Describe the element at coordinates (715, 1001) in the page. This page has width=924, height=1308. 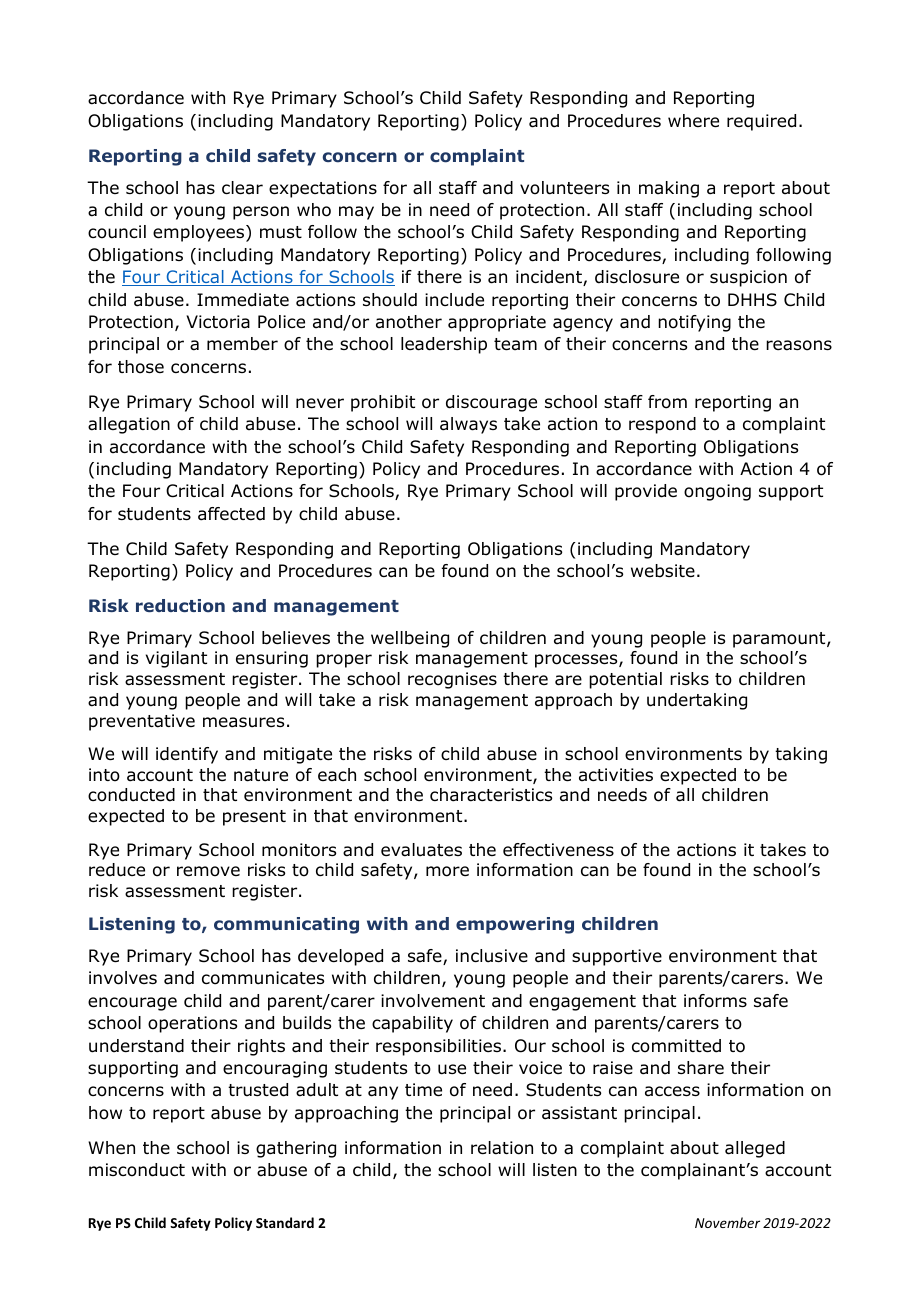
I see `informs` at that location.
